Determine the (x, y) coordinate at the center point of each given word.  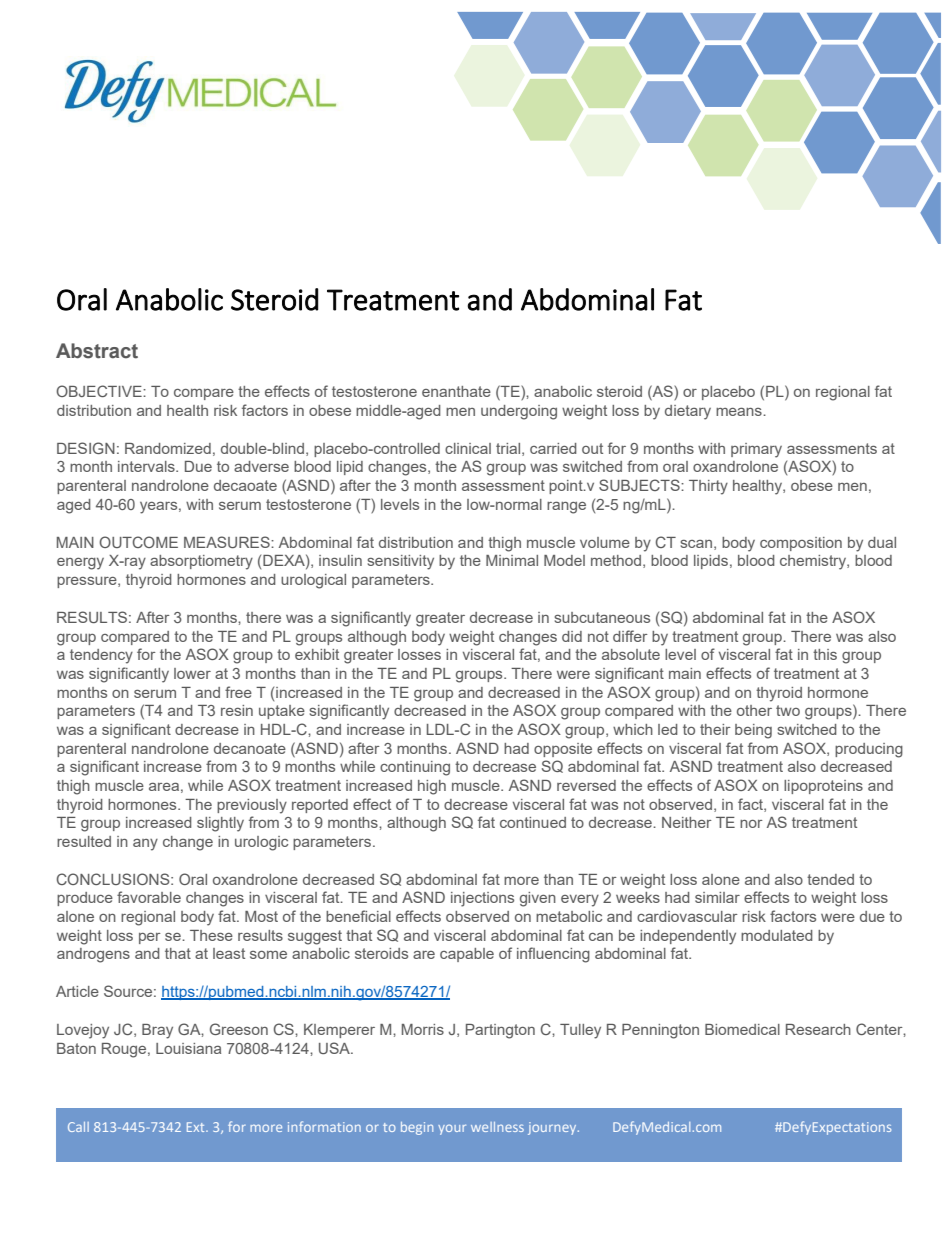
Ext (197, 1127)
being (753, 731)
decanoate (250, 748)
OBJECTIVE (100, 391)
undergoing (519, 412)
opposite (563, 750)
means (740, 411)
